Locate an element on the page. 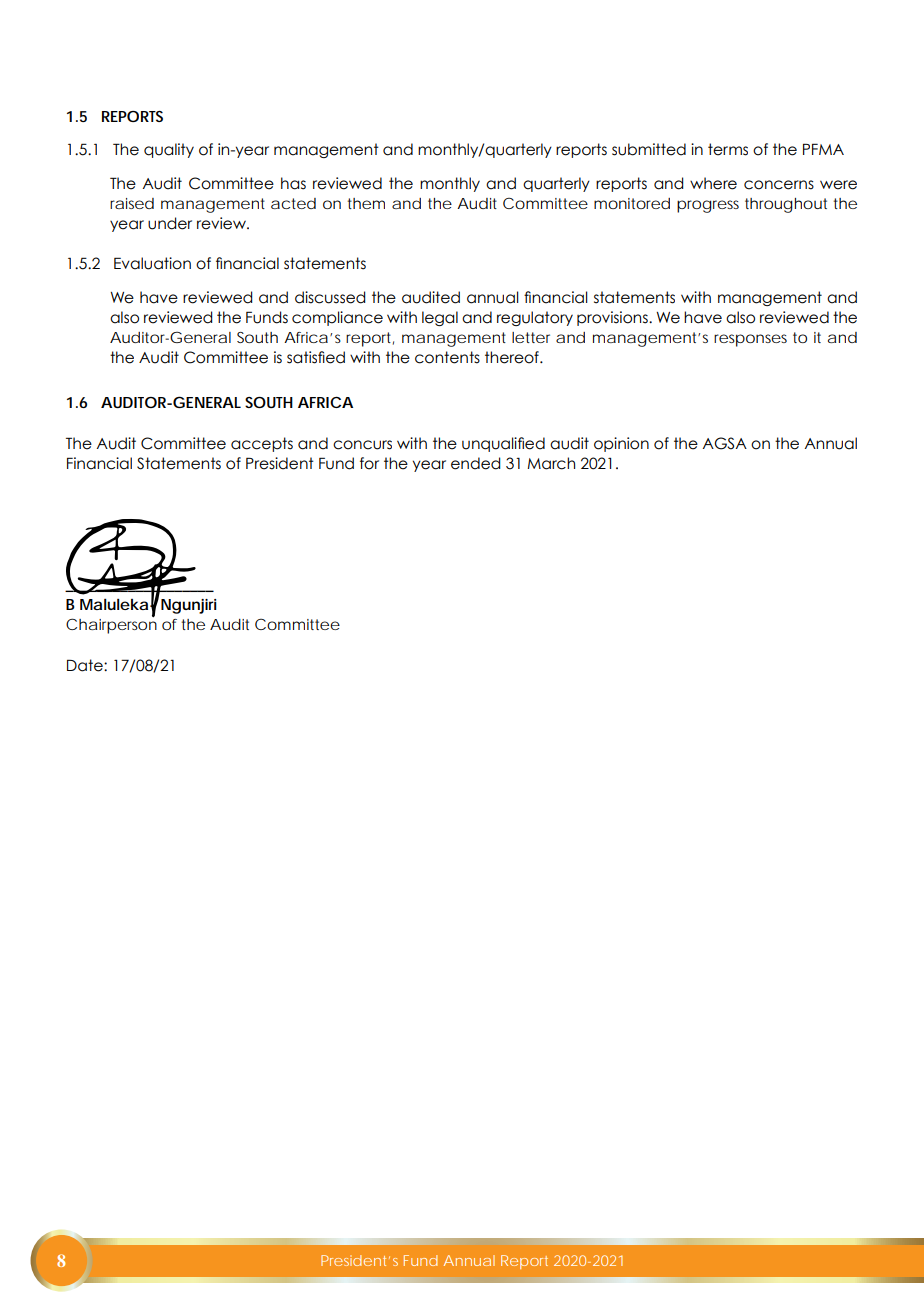 The height and width of the page is (1308, 924). Date is located at coordinates (86, 665).
